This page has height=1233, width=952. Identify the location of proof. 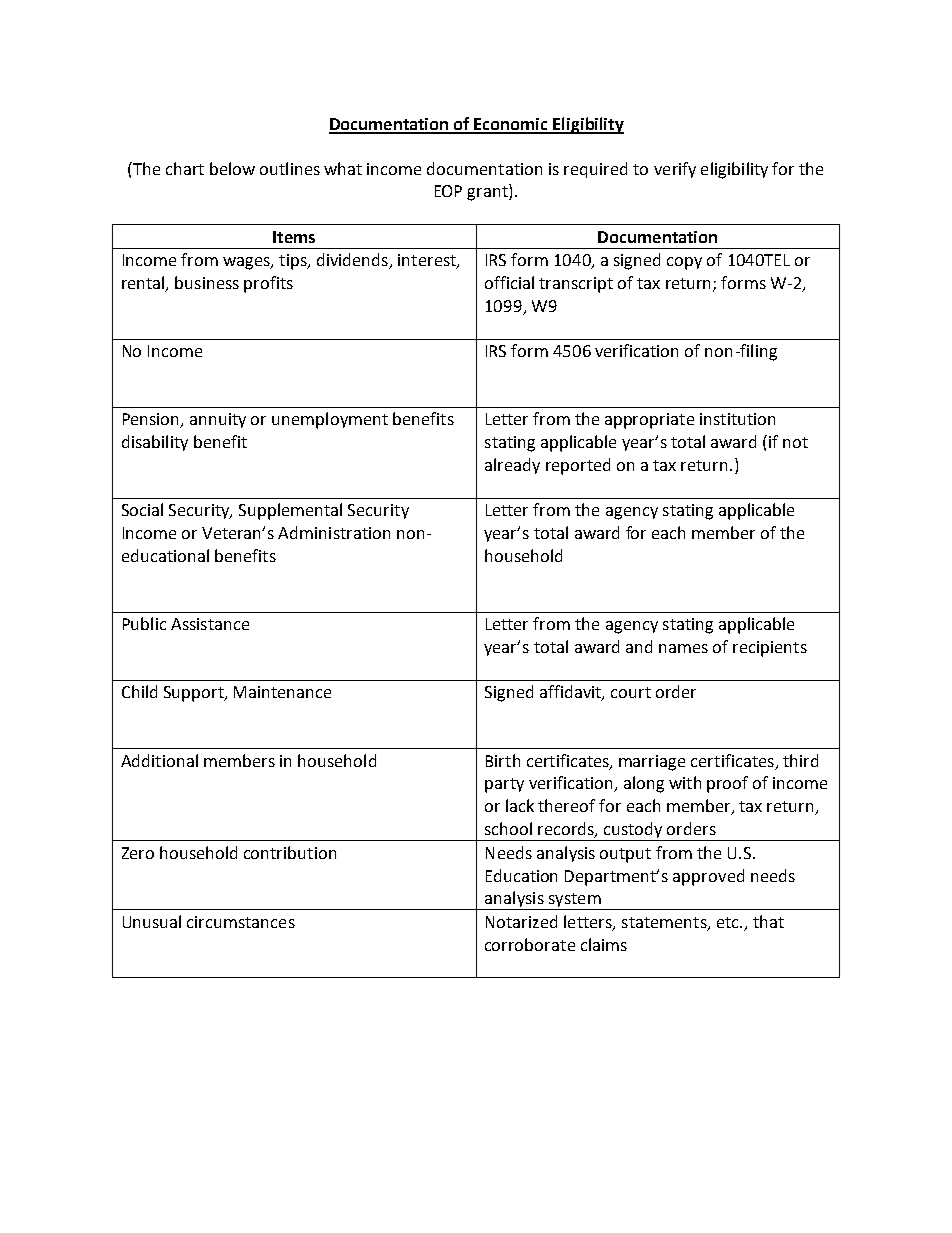
(727, 784).
